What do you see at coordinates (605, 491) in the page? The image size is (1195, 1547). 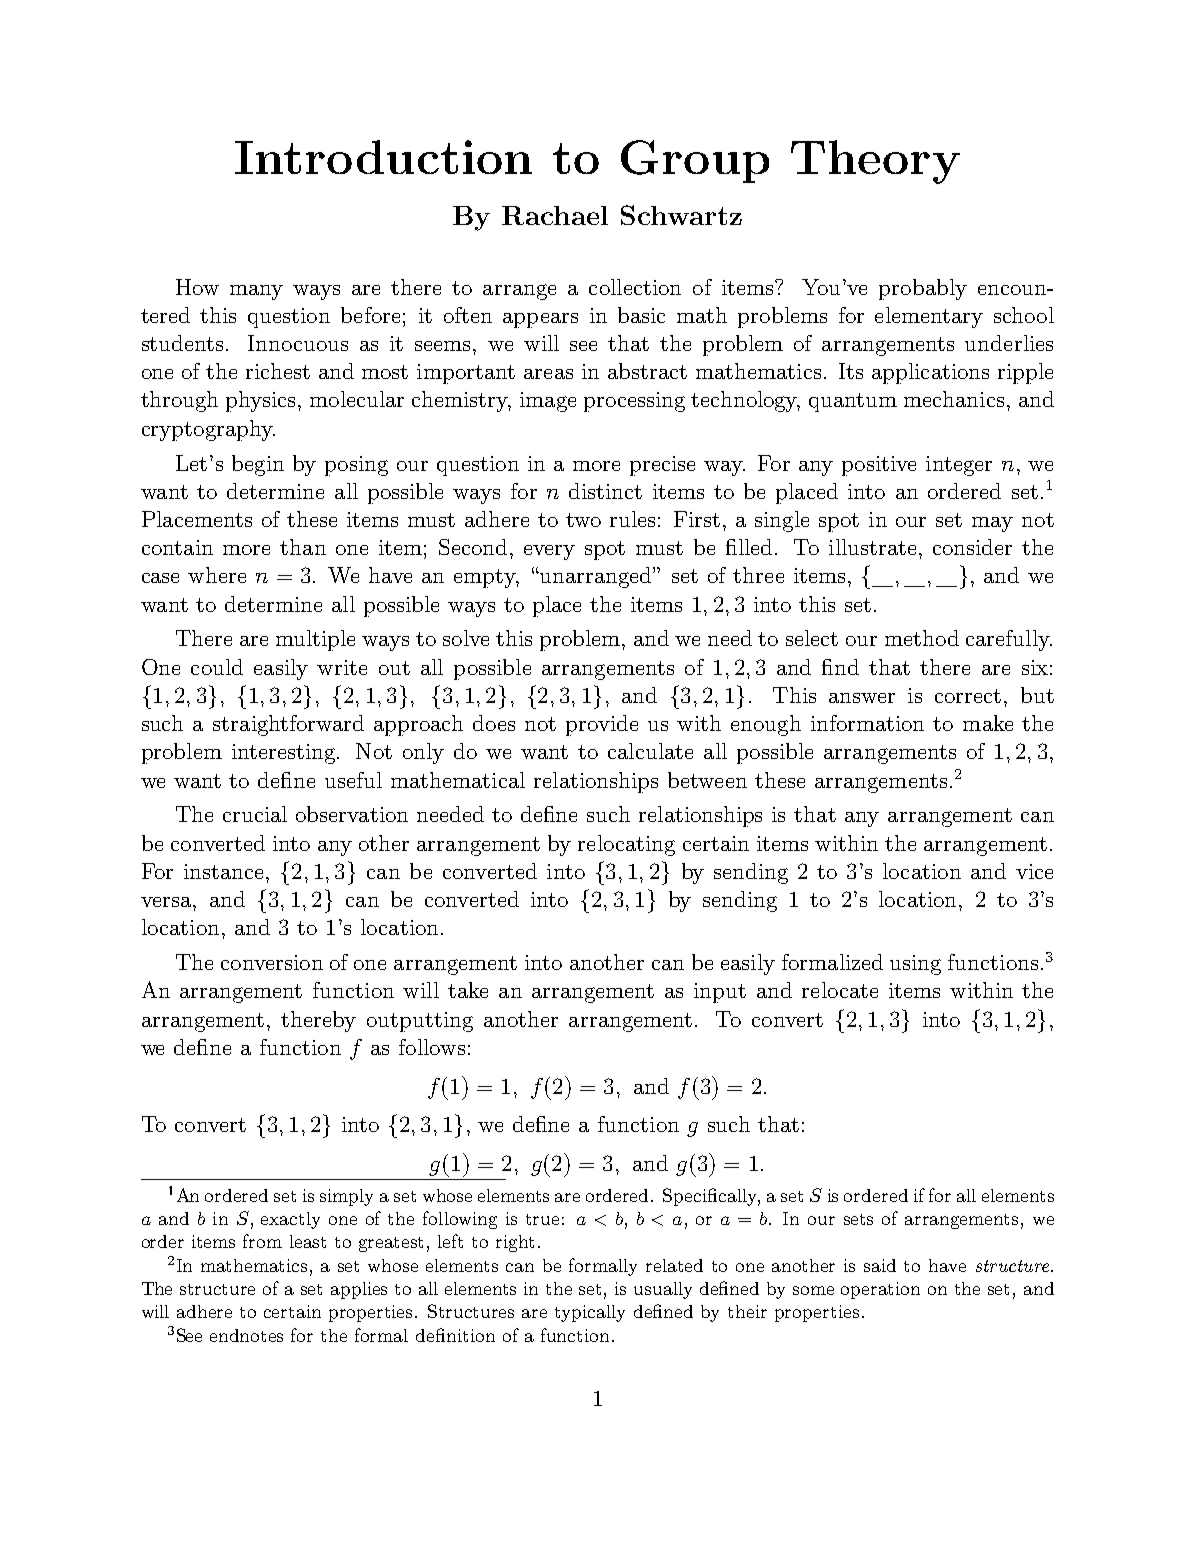 I see `distinct` at bounding box center [605, 491].
